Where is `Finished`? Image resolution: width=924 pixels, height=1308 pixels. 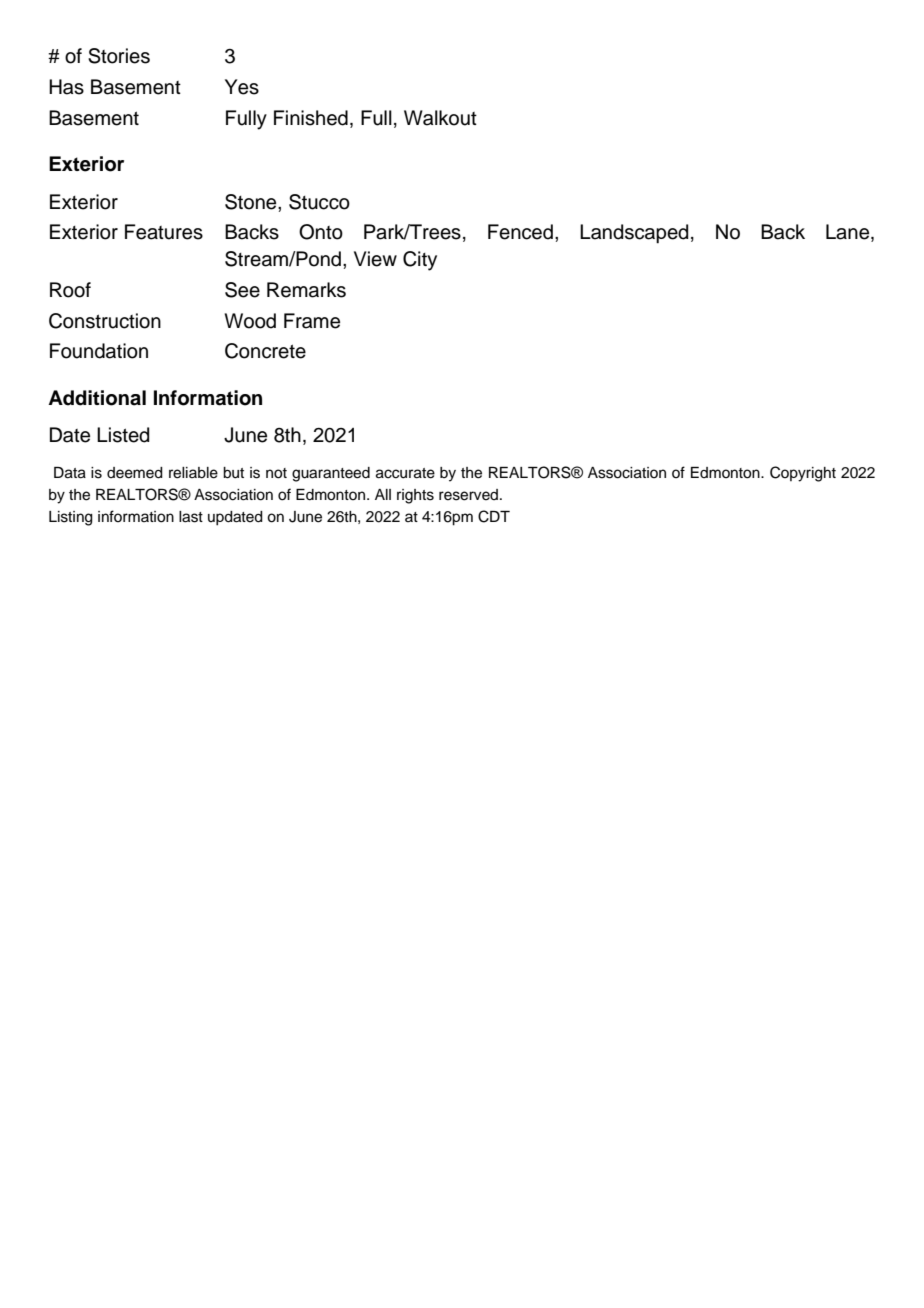 Finished is located at coordinates (311, 118).
